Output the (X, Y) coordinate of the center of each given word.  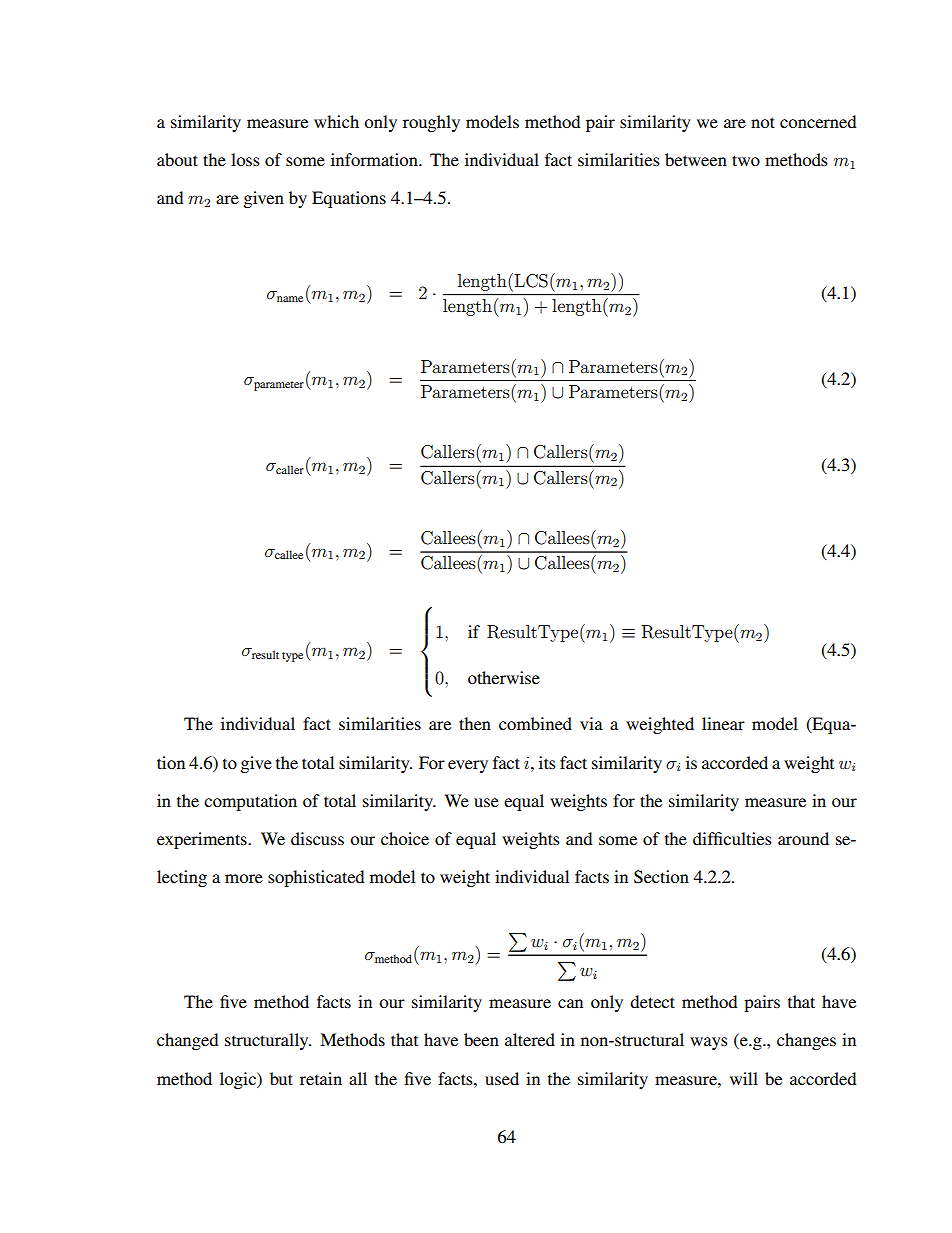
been (481, 1039)
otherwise (504, 677)
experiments (203, 840)
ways (709, 1043)
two (746, 160)
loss (245, 159)
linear (723, 723)
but (281, 1078)
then (475, 723)
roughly (431, 123)
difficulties (732, 838)
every (468, 766)
